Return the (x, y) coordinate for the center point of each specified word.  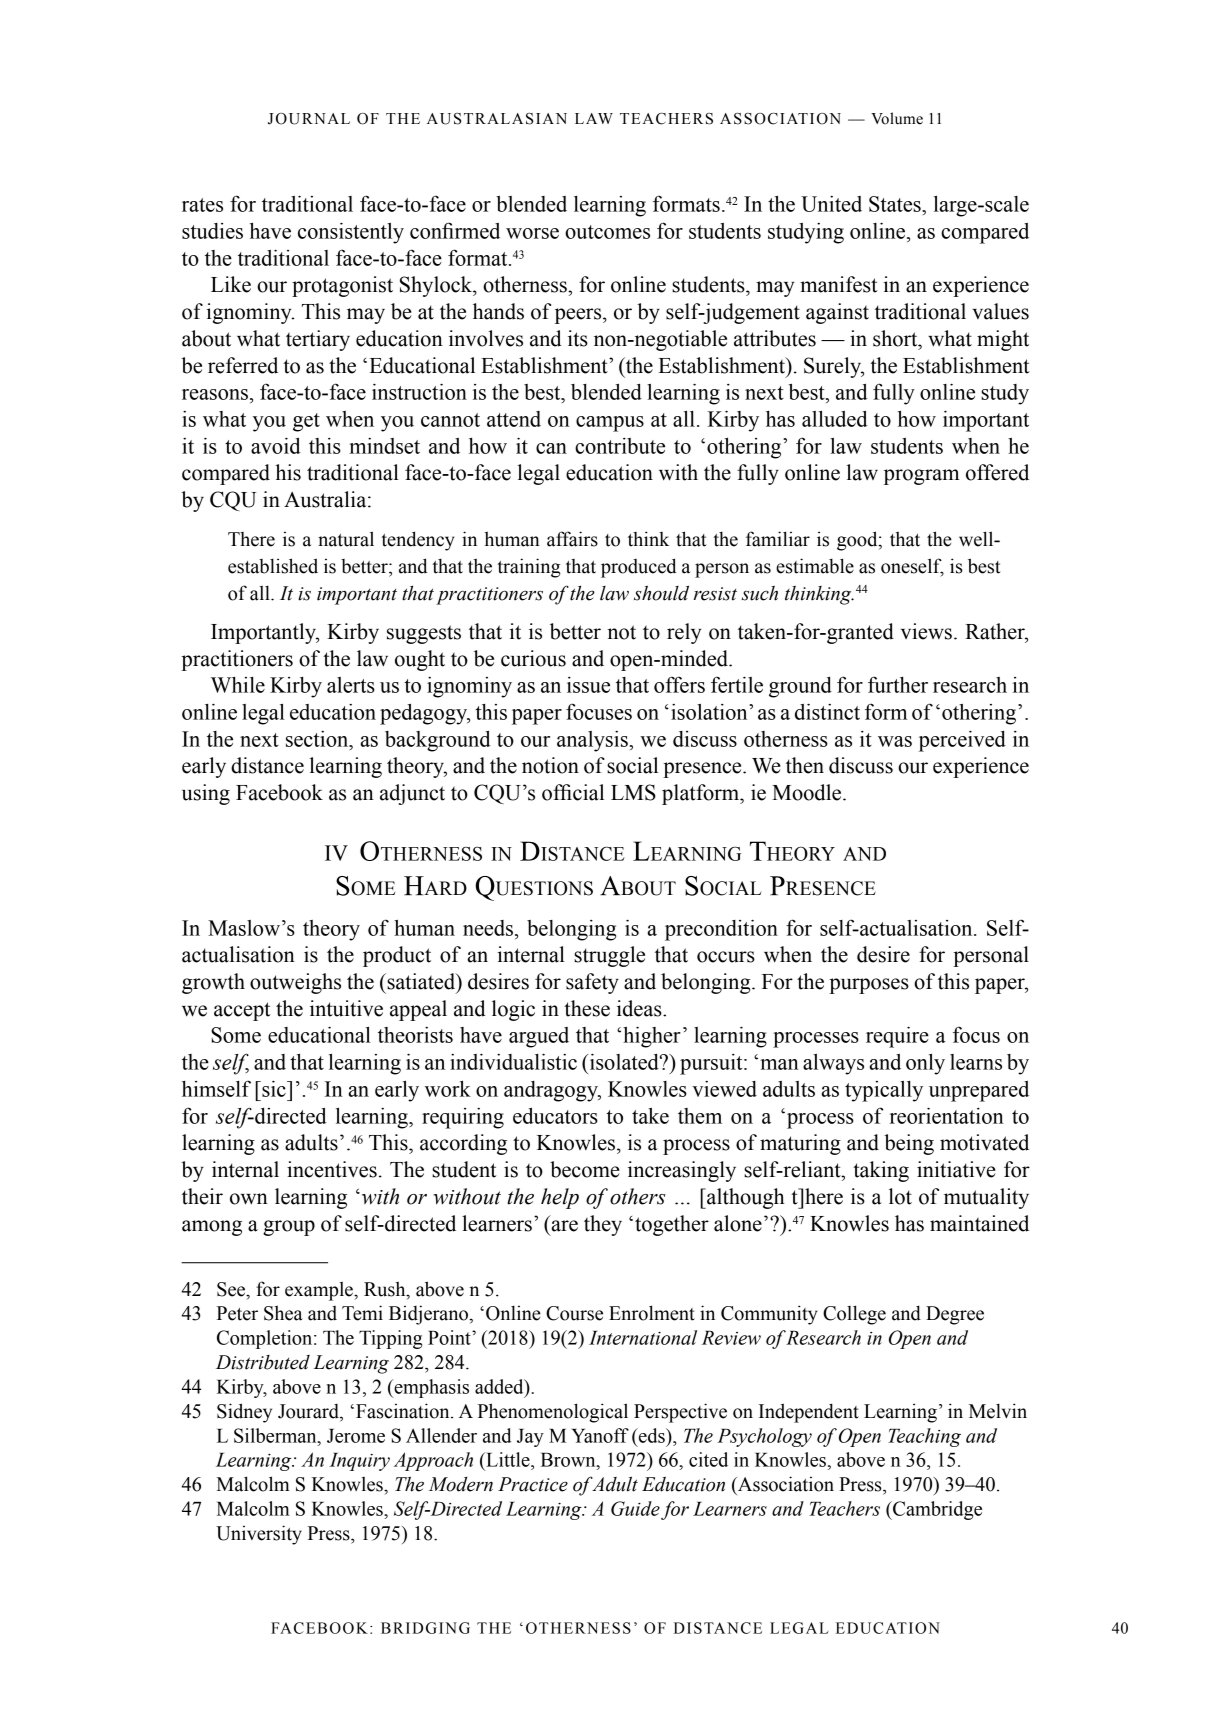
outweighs (295, 983)
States (896, 204)
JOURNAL (309, 119)
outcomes (607, 232)
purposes (869, 986)
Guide (635, 1508)
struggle (609, 956)
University (259, 1535)
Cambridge (936, 1510)
